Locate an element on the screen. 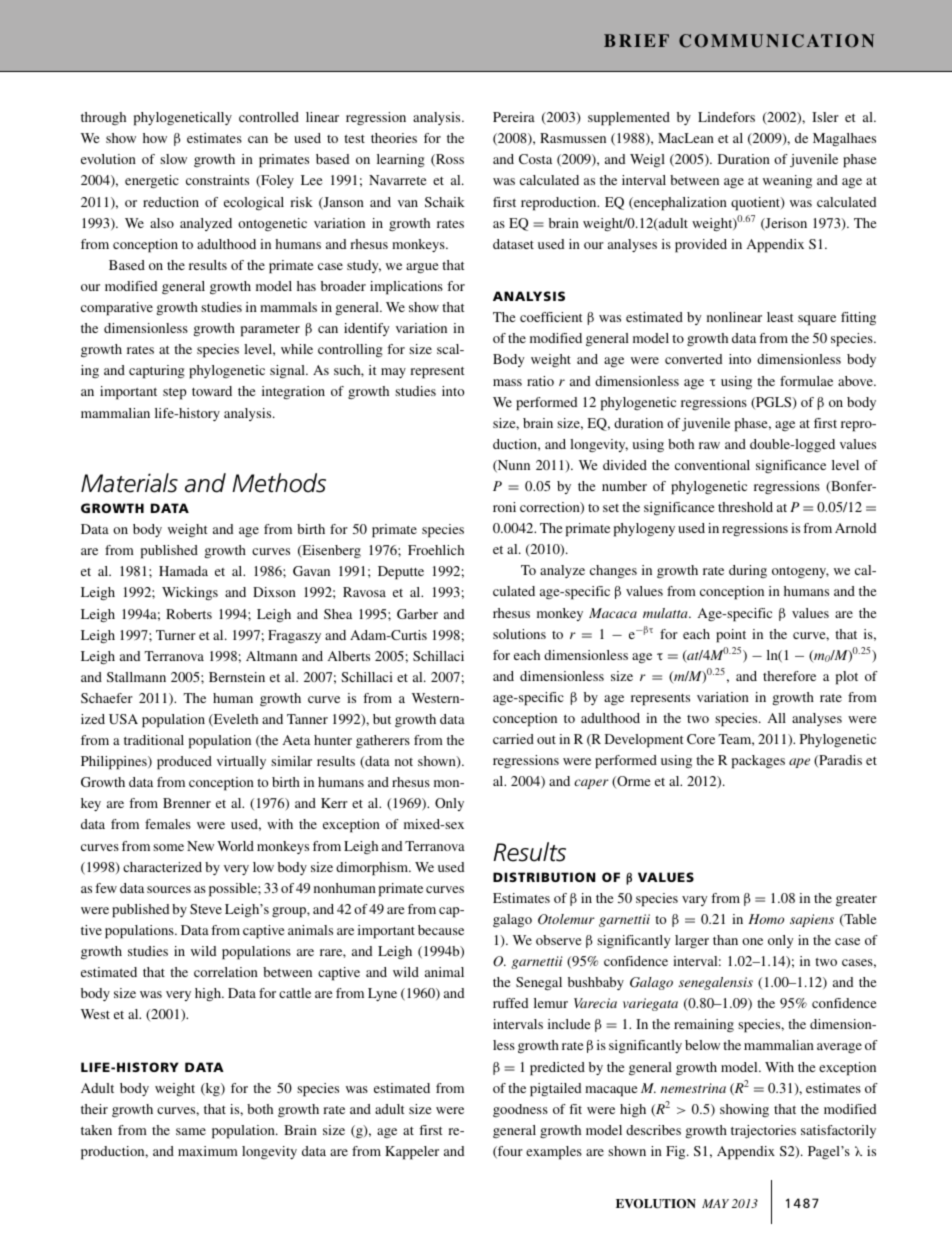 The width and height of the screenshot is (952, 1235). solutions is located at coordinates (519, 634).
